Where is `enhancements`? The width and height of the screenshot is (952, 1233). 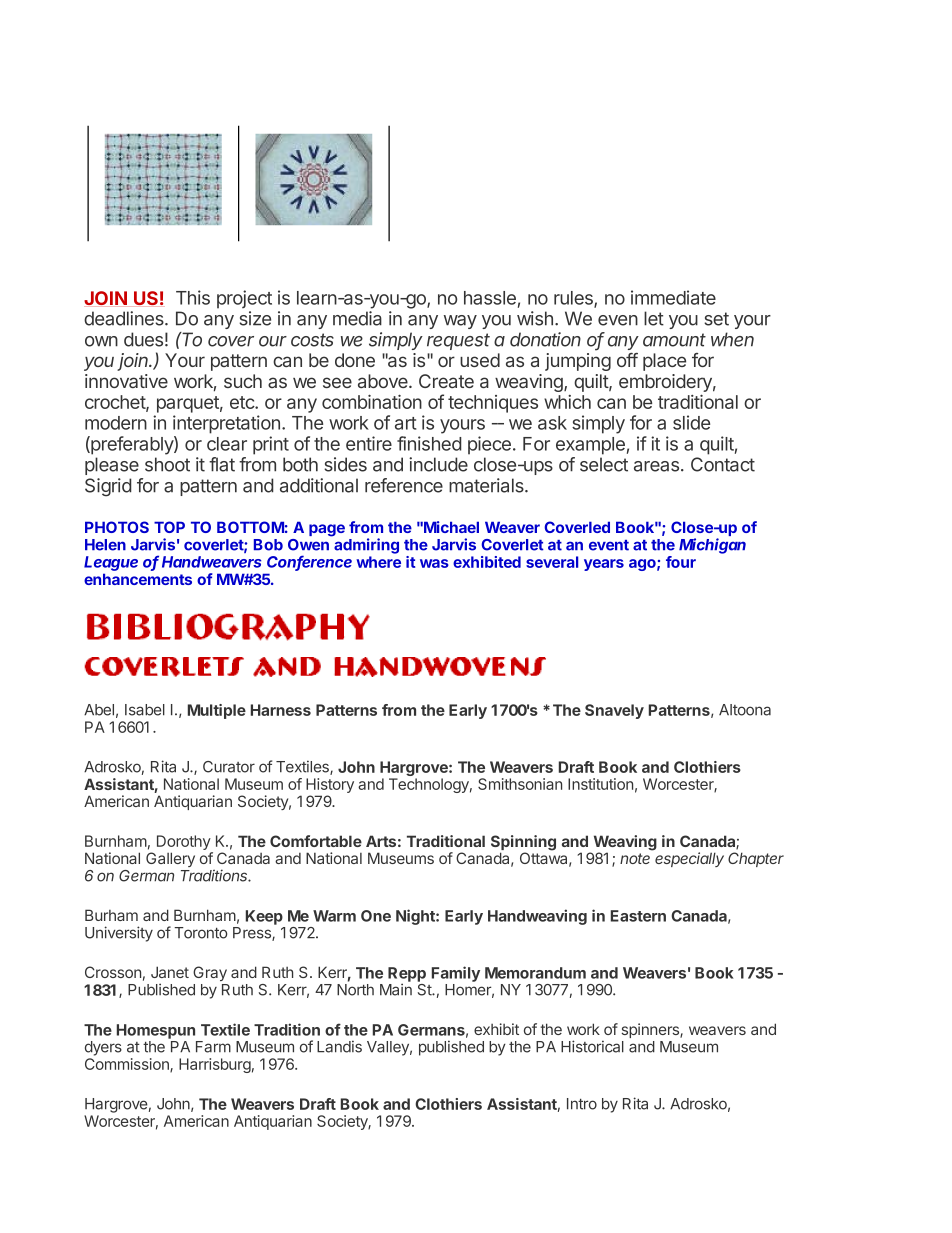 enhancements is located at coordinates (138, 579).
